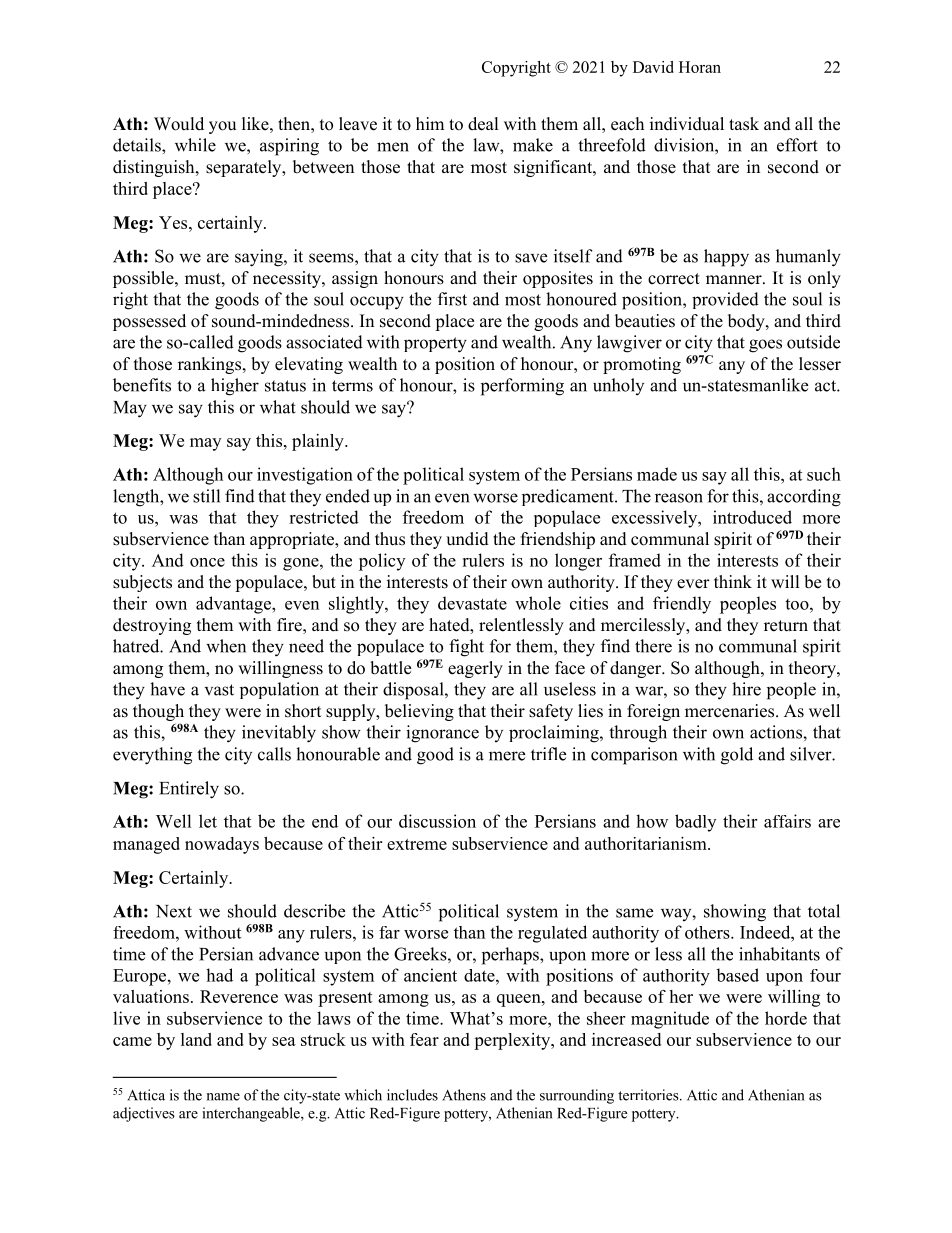  Describe the element at coordinates (483, 124) in the page. I see `deal` at that location.
